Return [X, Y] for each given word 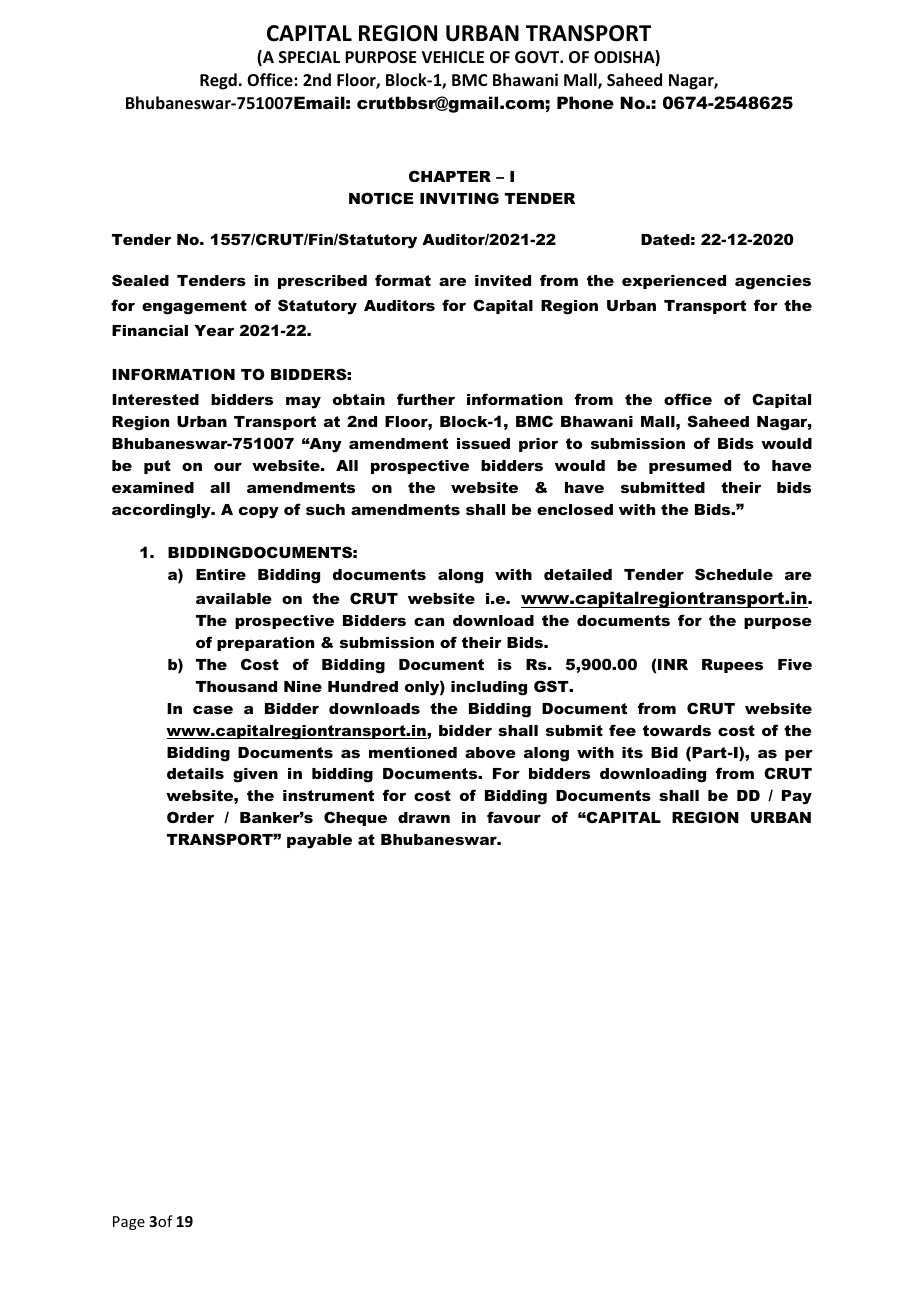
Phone [585, 102]
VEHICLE [453, 57]
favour [514, 817]
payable [319, 841]
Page [129, 1223]
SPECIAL [309, 57]
